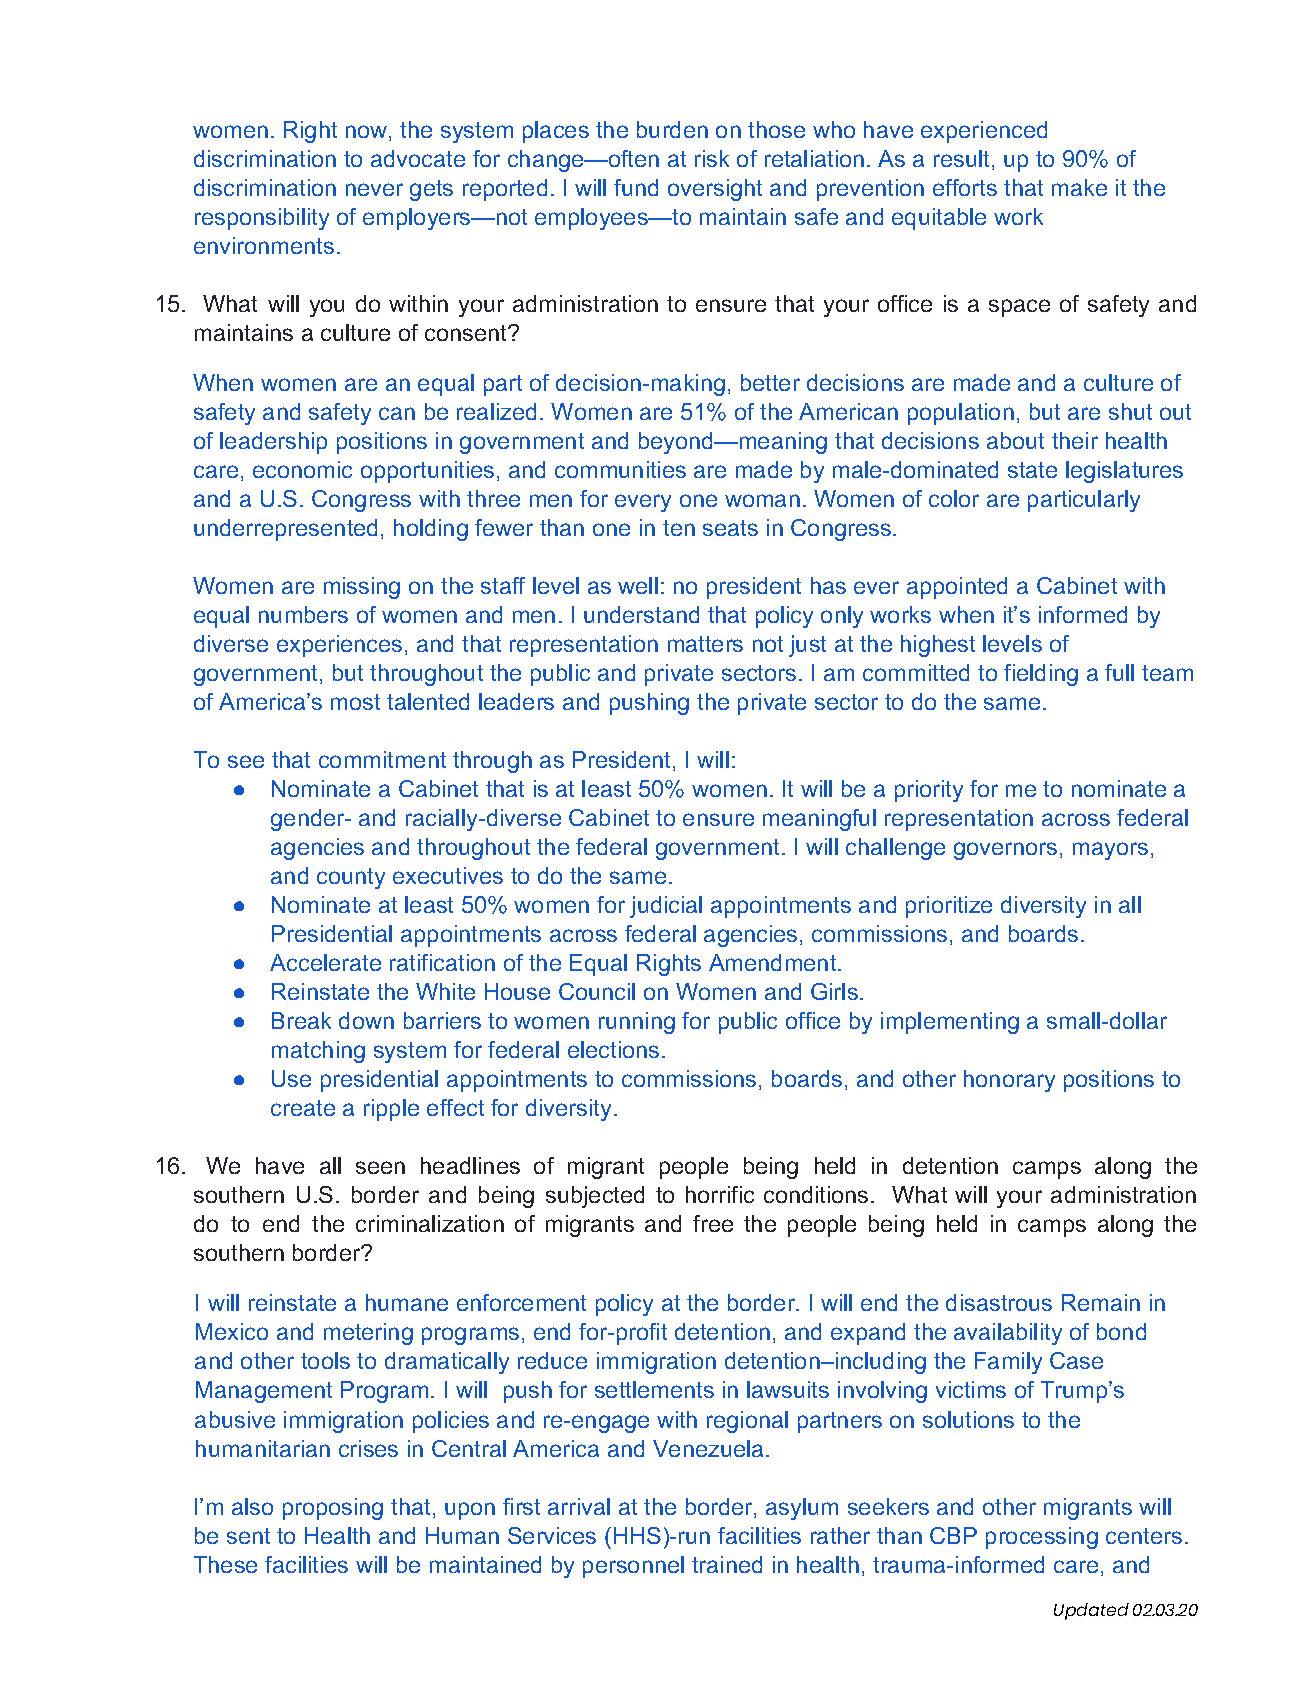 The height and width of the screenshot is (1702, 1315). Describe the element at coordinates (712, 158) in the screenshot. I see `risk` at that location.
